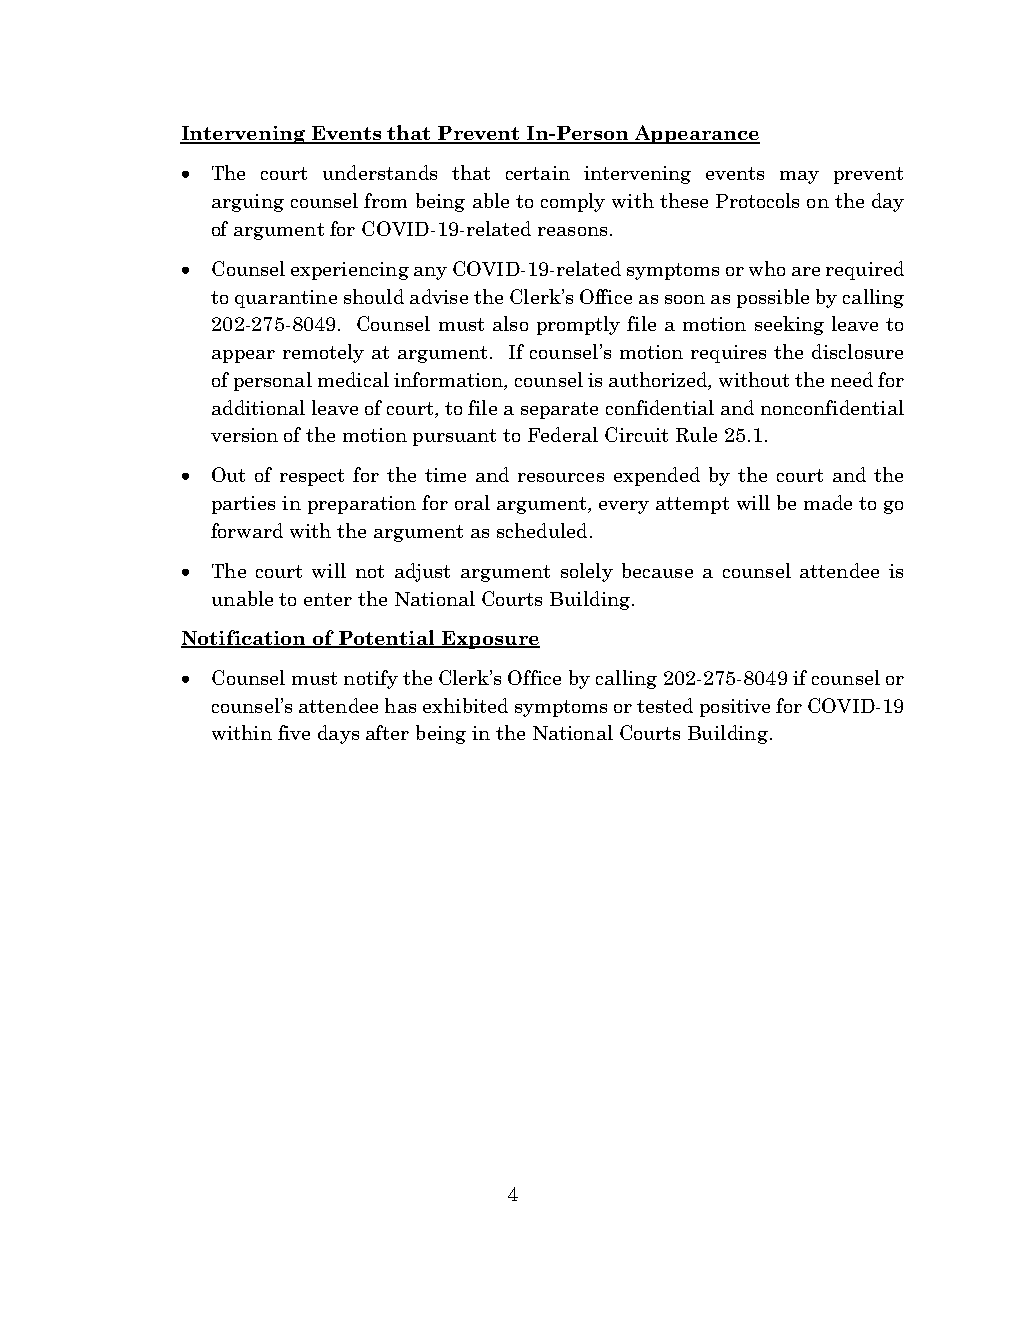  I want to click on may, so click(799, 177).
